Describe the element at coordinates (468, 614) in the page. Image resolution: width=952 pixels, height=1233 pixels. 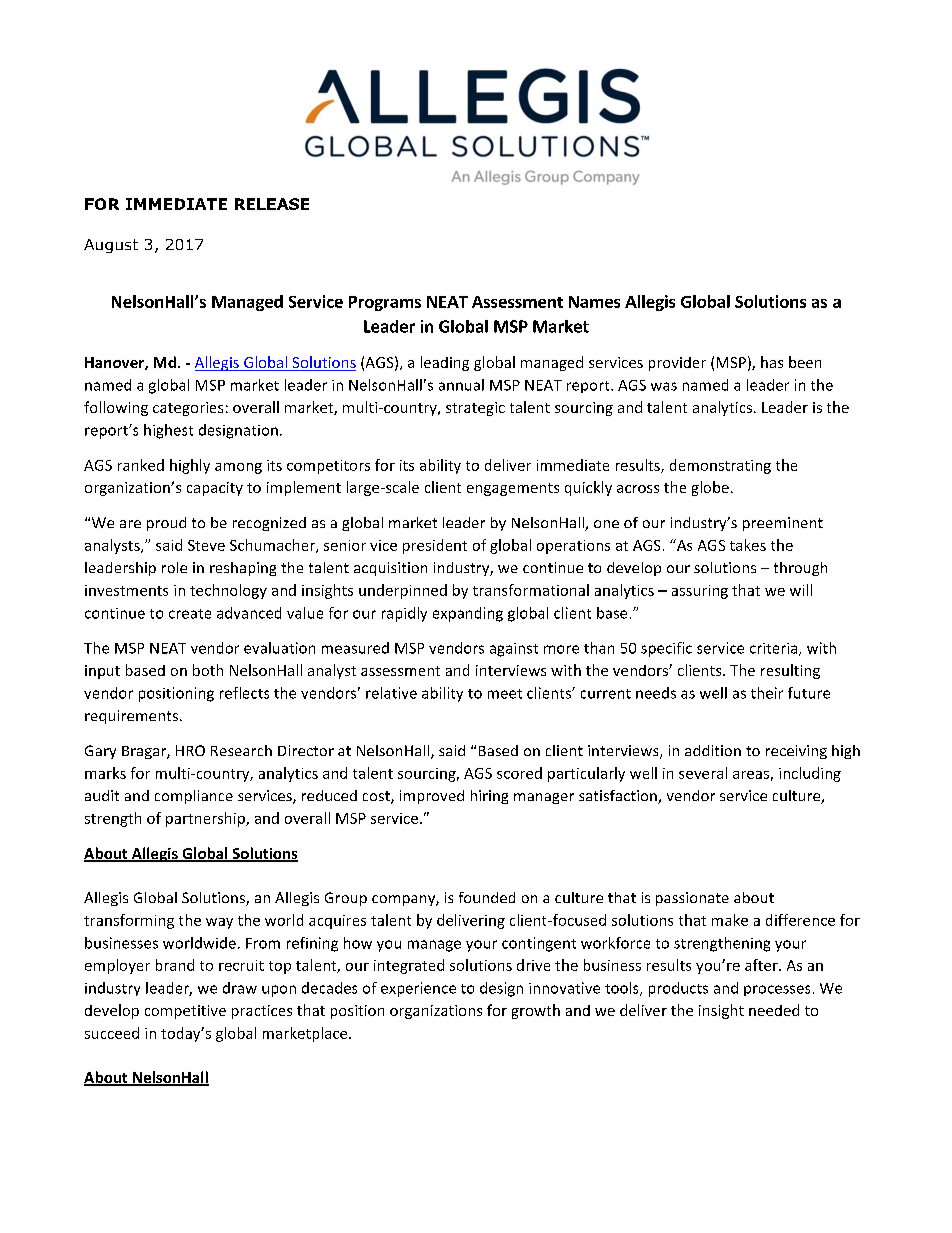
I see `expanding` at that location.
